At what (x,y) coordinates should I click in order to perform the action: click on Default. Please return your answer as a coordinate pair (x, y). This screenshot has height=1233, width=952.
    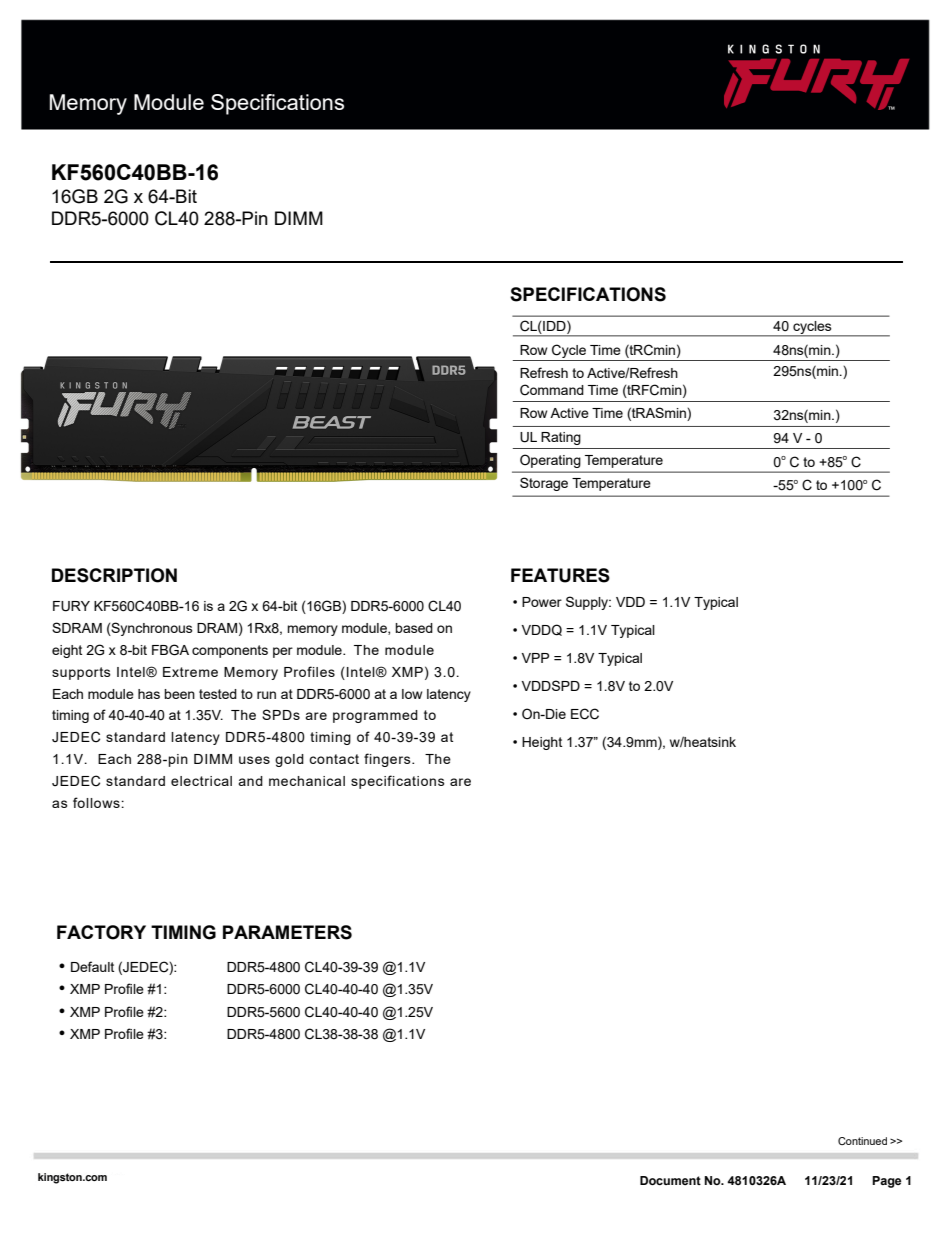
    Looking at the image, I should click on (92, 966).
